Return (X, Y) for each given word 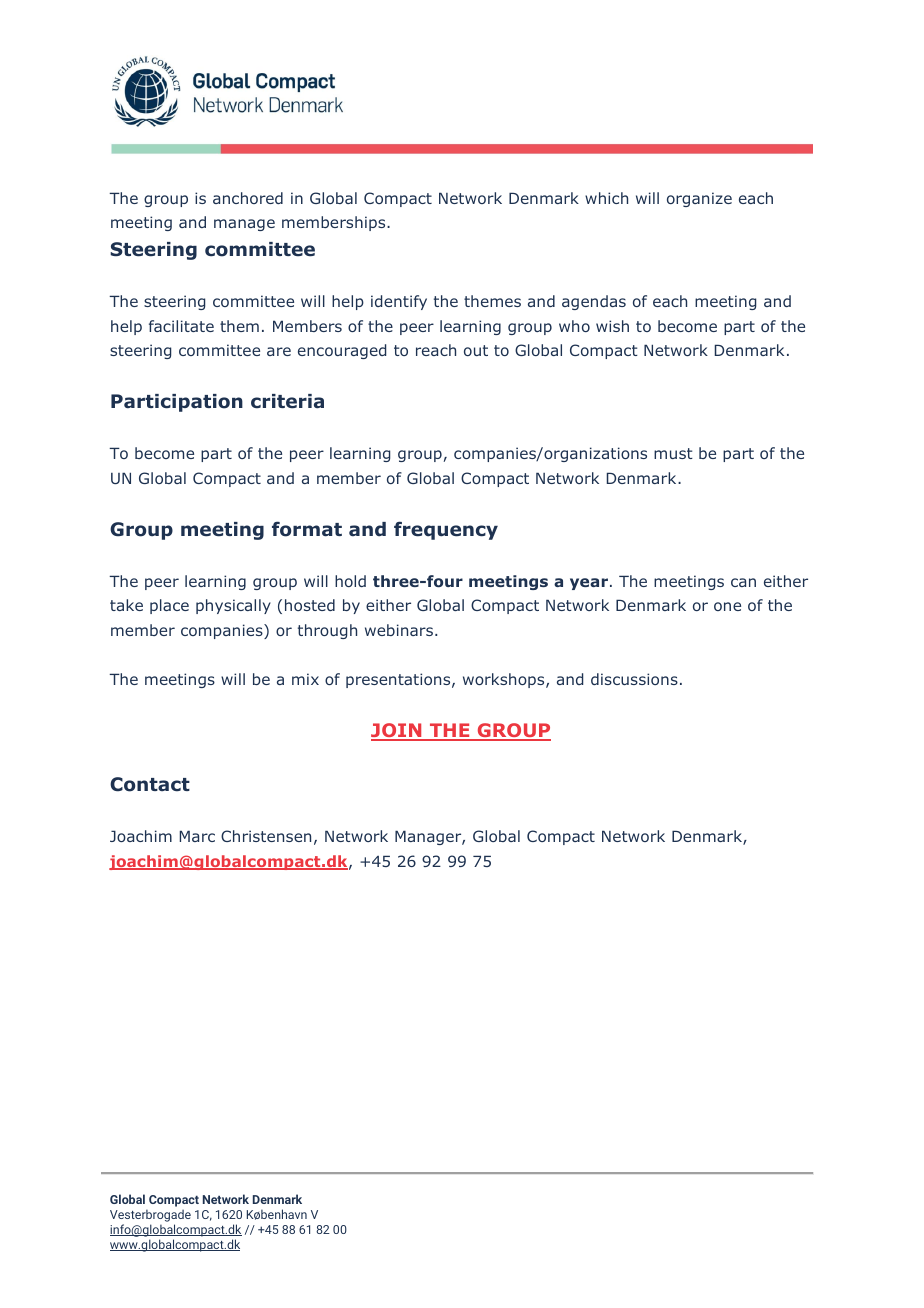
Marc (197, 836)
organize (699, 199)
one (727, 606)
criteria (287, 401)
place (169, 606)
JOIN (397, 731)
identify (399, 302)
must (673, 453)
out (476, 350)
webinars (400, 630)
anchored (248, 198)
